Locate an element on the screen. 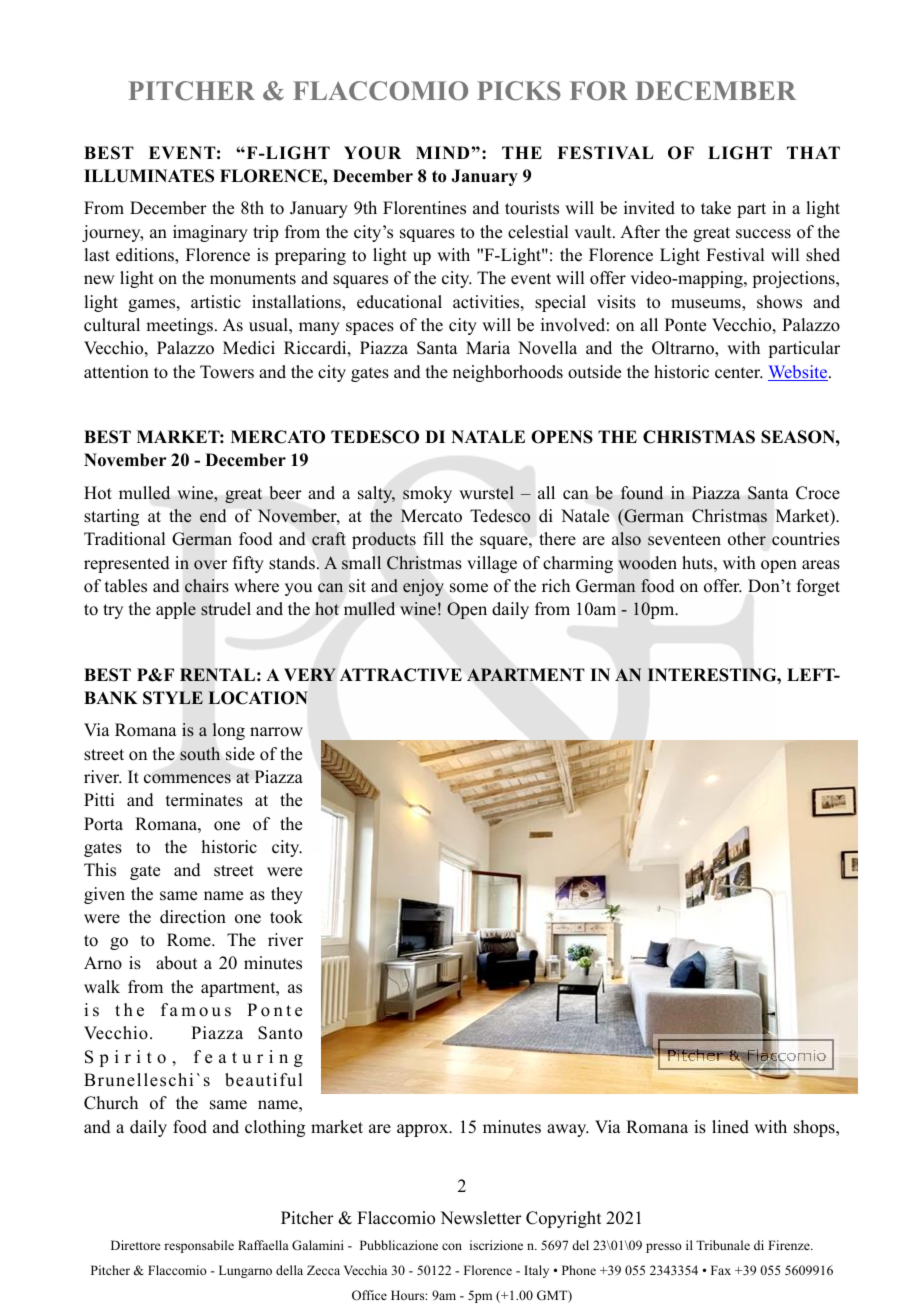 This screenshot has width=924, height=1308. forget is located at coordinates (818, 587).
